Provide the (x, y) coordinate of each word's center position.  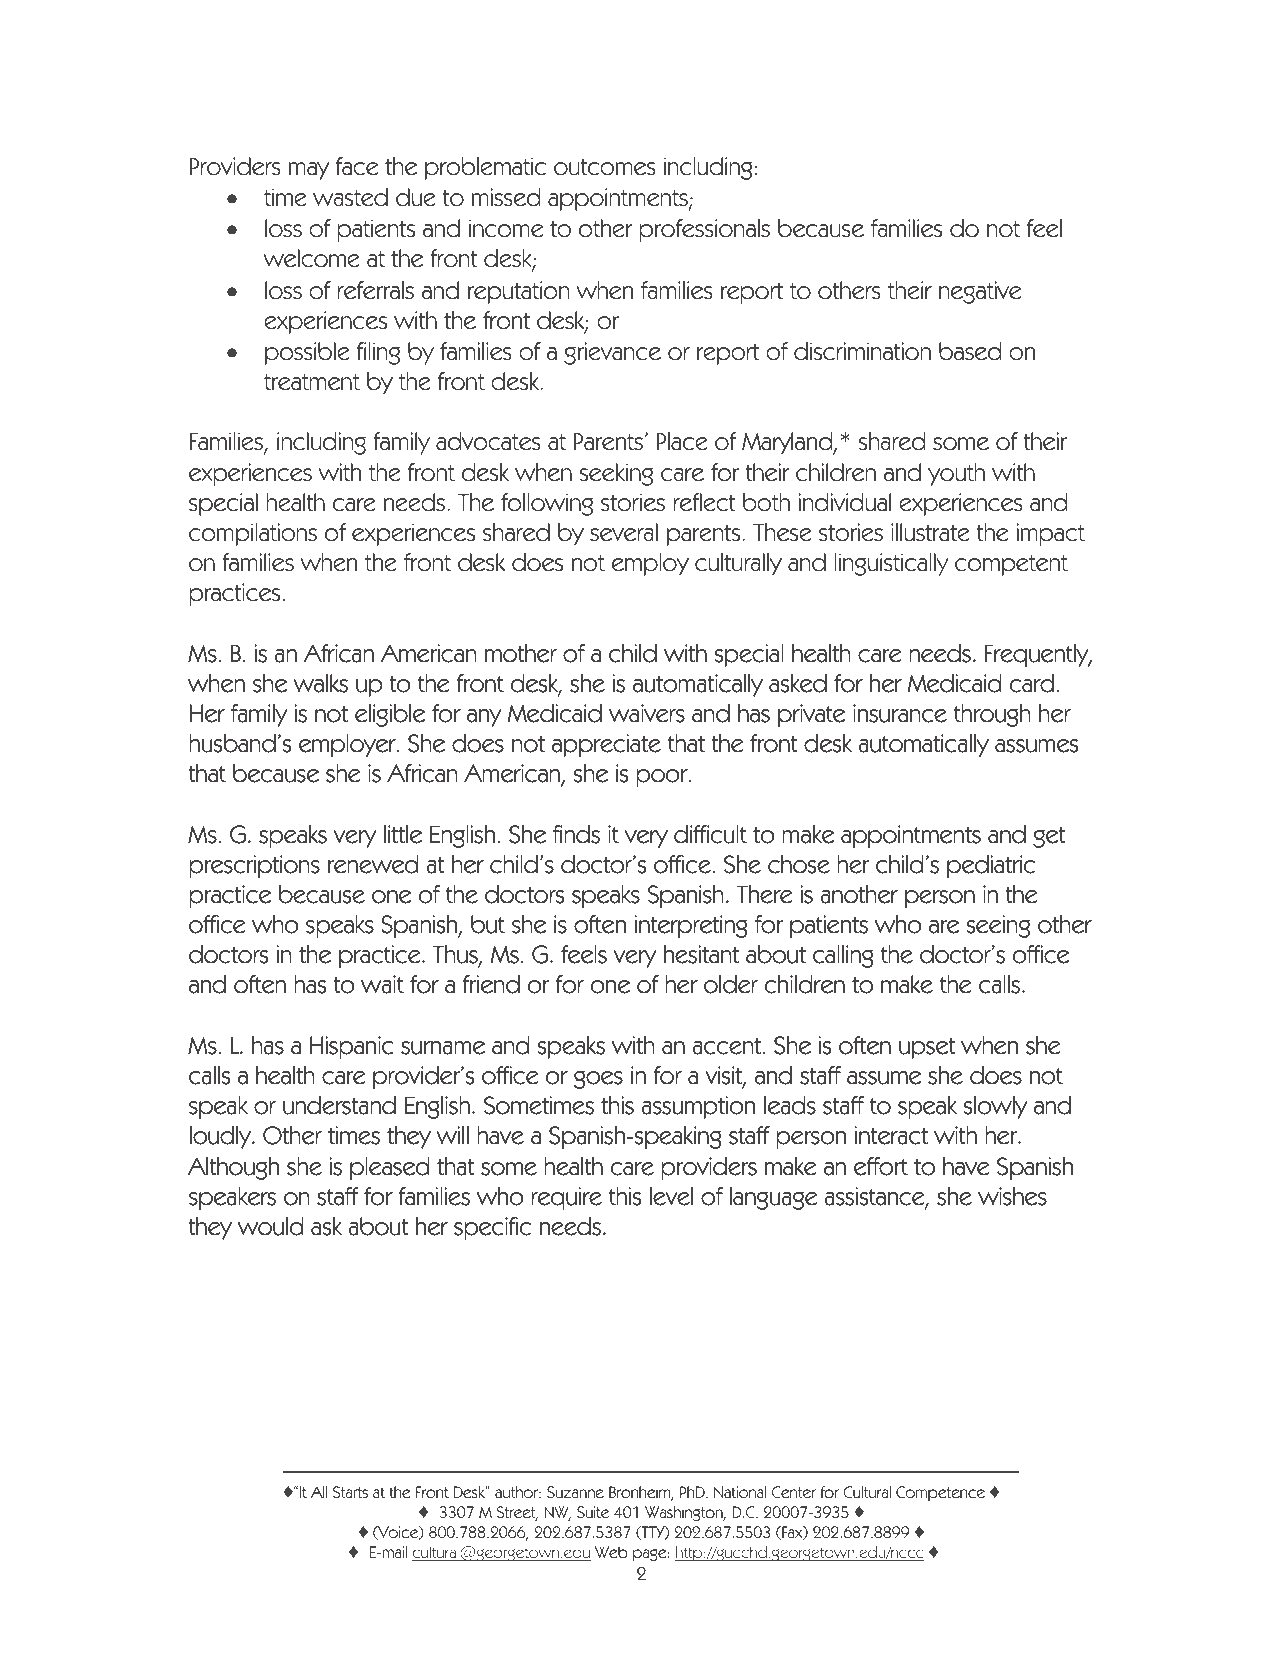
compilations (253, 534)
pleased (389, 1168)
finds (576, 834)
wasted (350, 197)
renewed (373, 864)
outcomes (605, 167)
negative (980, 292)
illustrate (930, 532)
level (671, 1196)
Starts (350, 1492)
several (624, 532)
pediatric (991, 866)
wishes (1012, 1196)
